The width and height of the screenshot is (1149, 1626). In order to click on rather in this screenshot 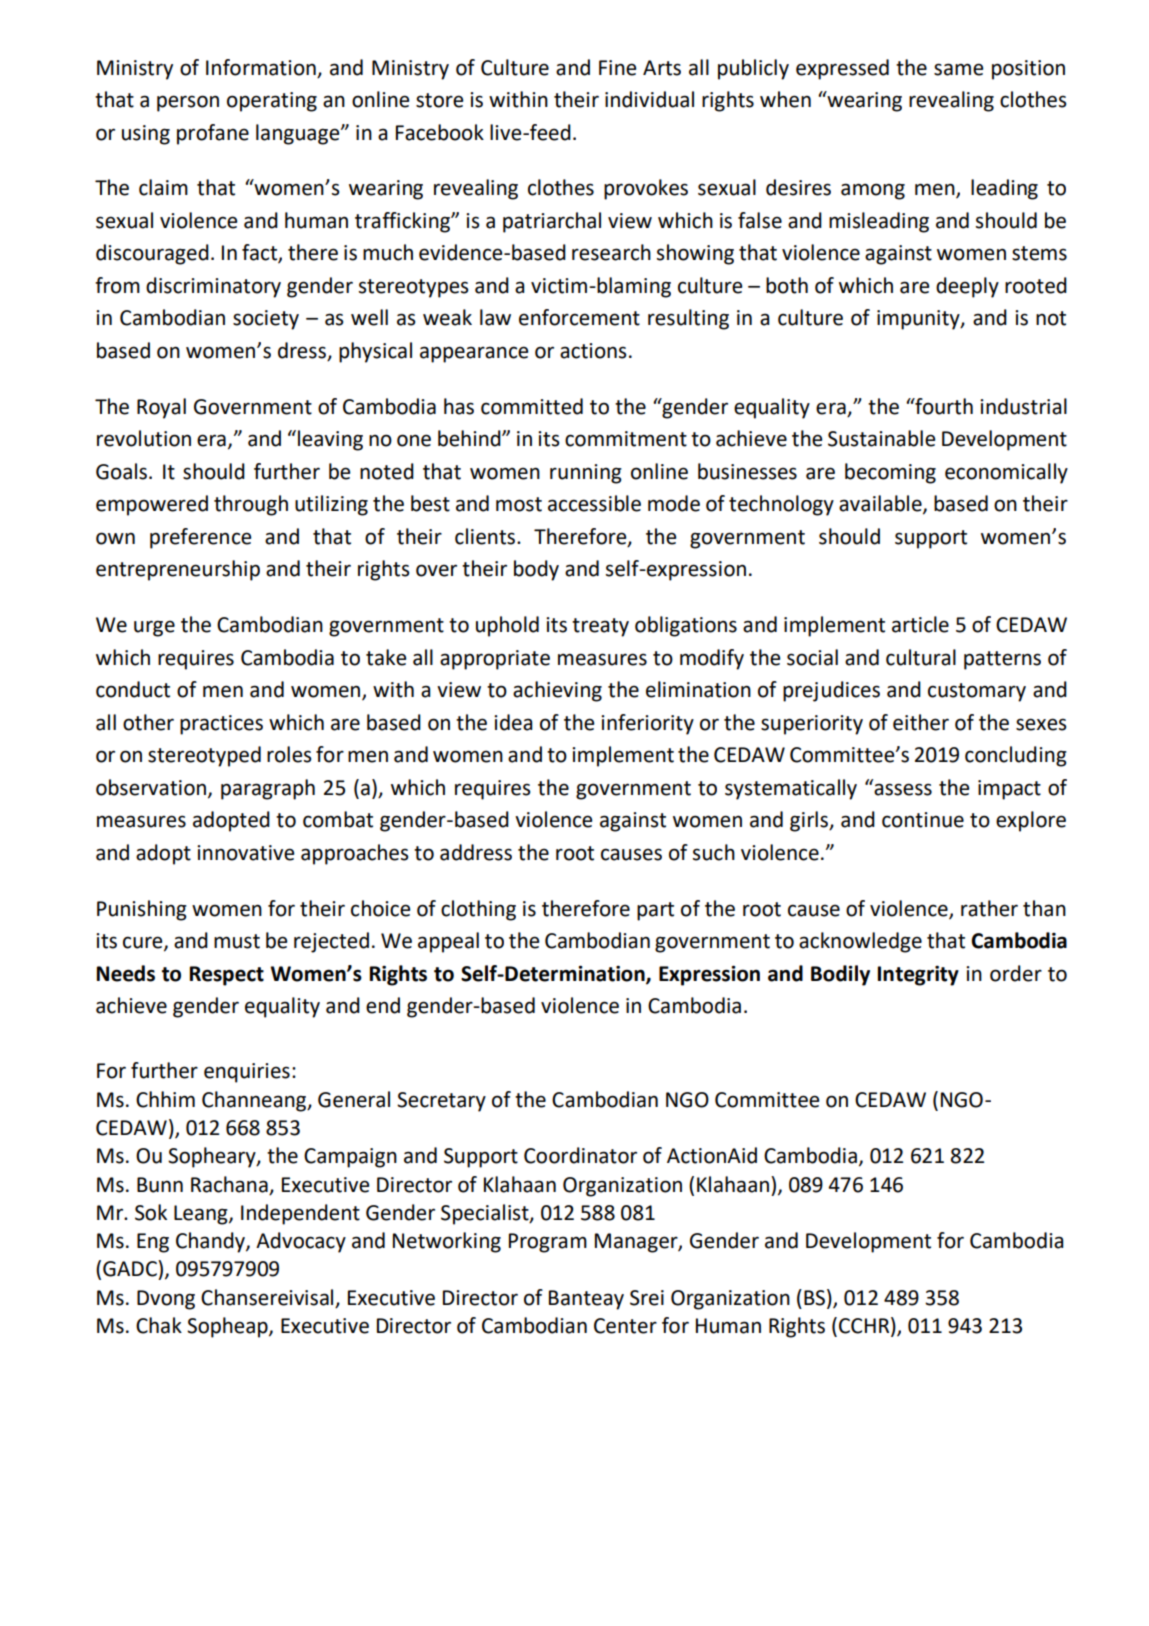, I will do `click(989, 908)`.
